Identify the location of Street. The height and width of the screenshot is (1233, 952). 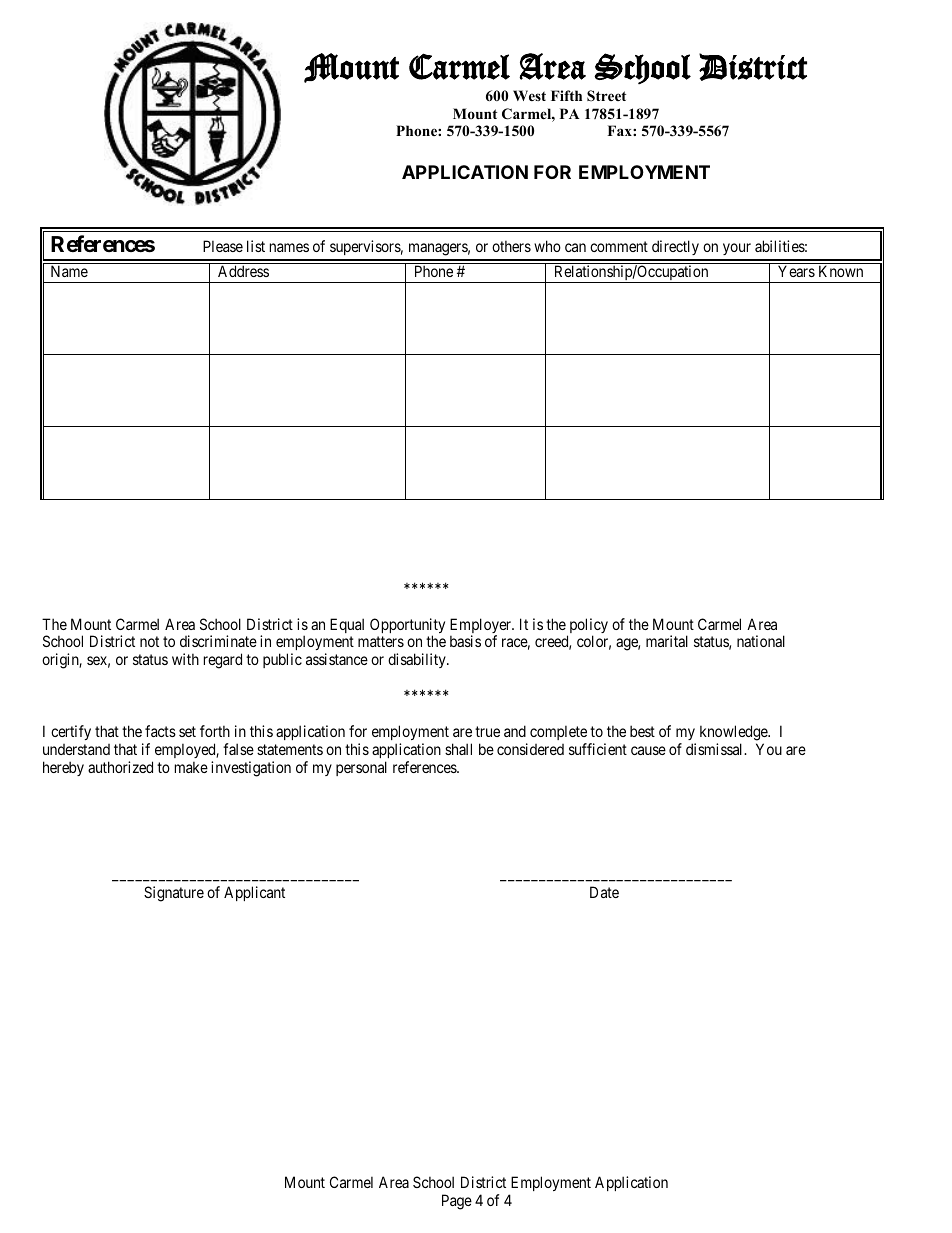
(606, 96).
